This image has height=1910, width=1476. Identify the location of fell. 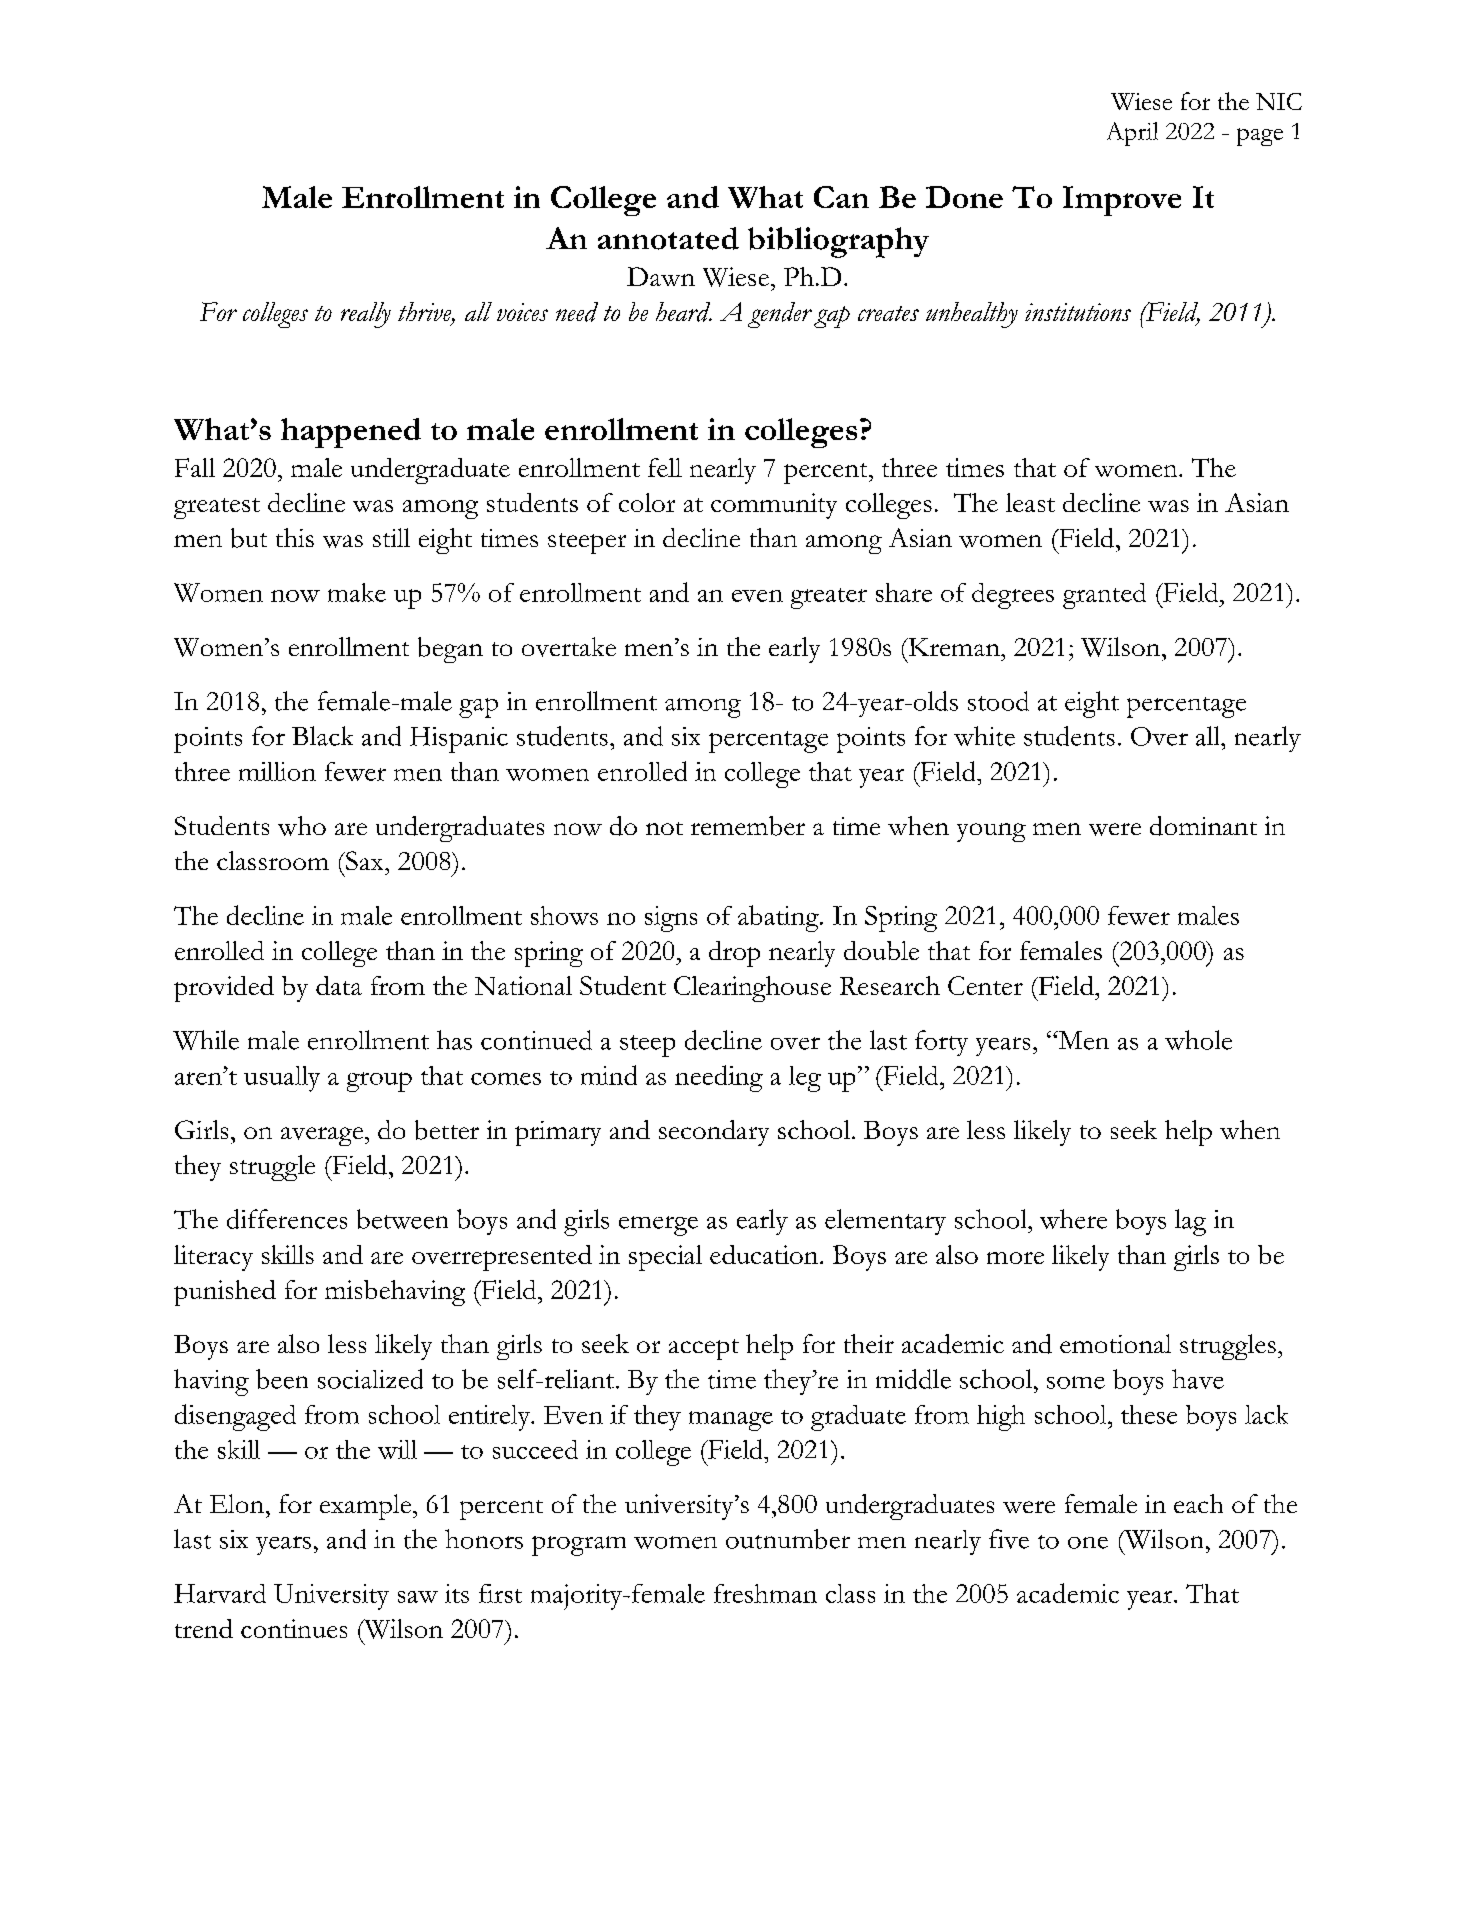
(665, 467).
